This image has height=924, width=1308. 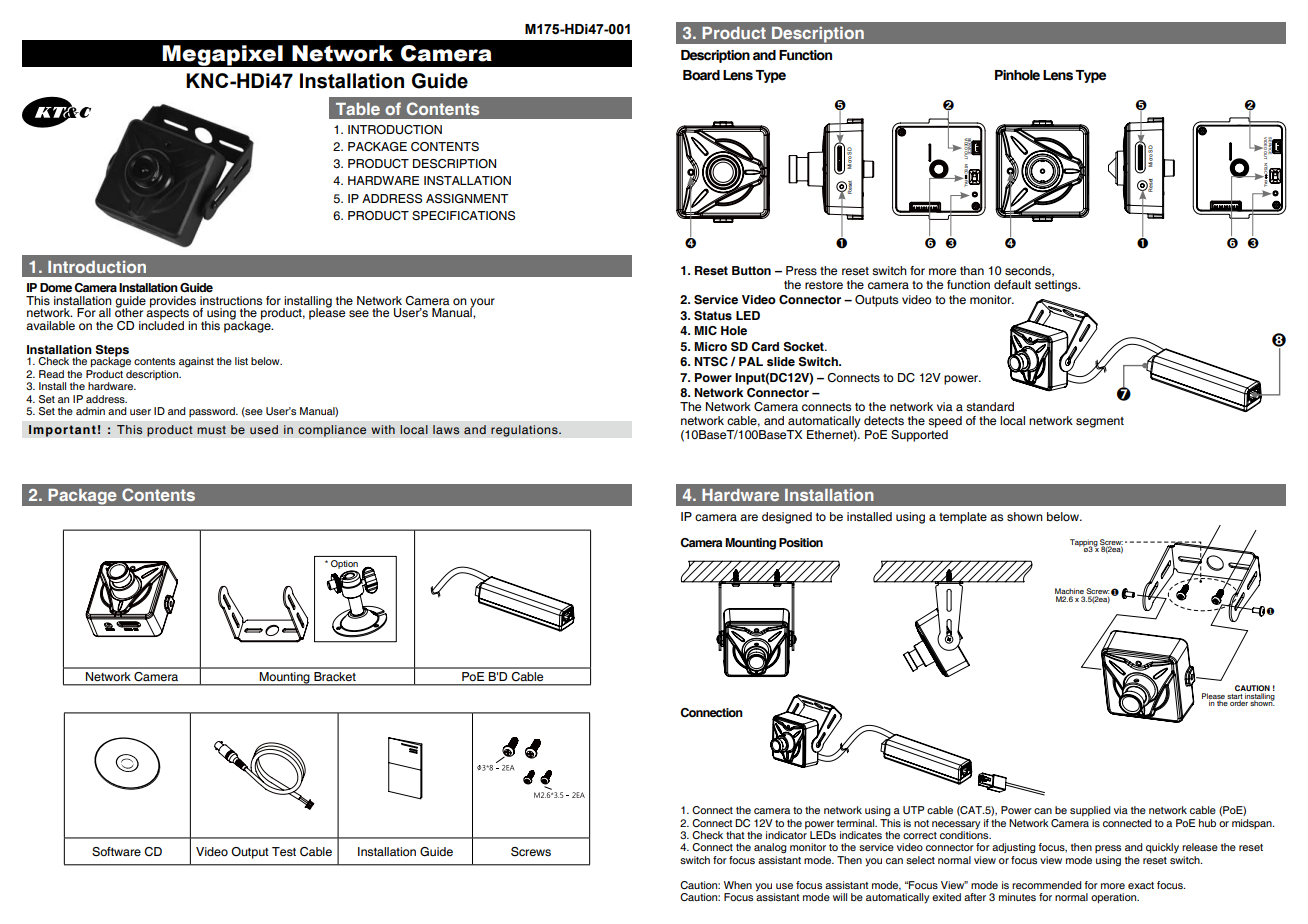 I want to click on supplied, so click(x=1090, y=811).
